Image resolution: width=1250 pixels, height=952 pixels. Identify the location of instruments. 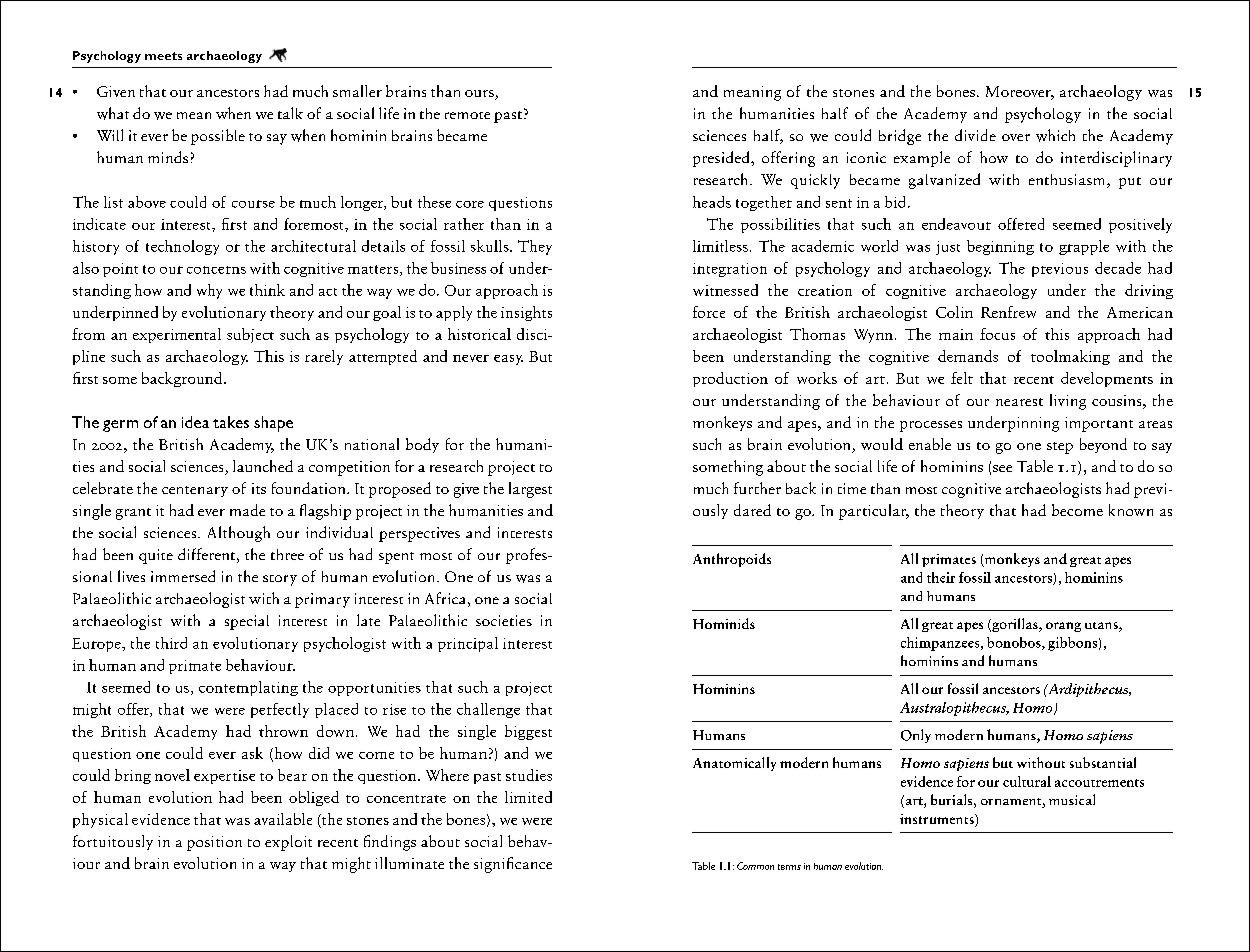
(938, 820).
